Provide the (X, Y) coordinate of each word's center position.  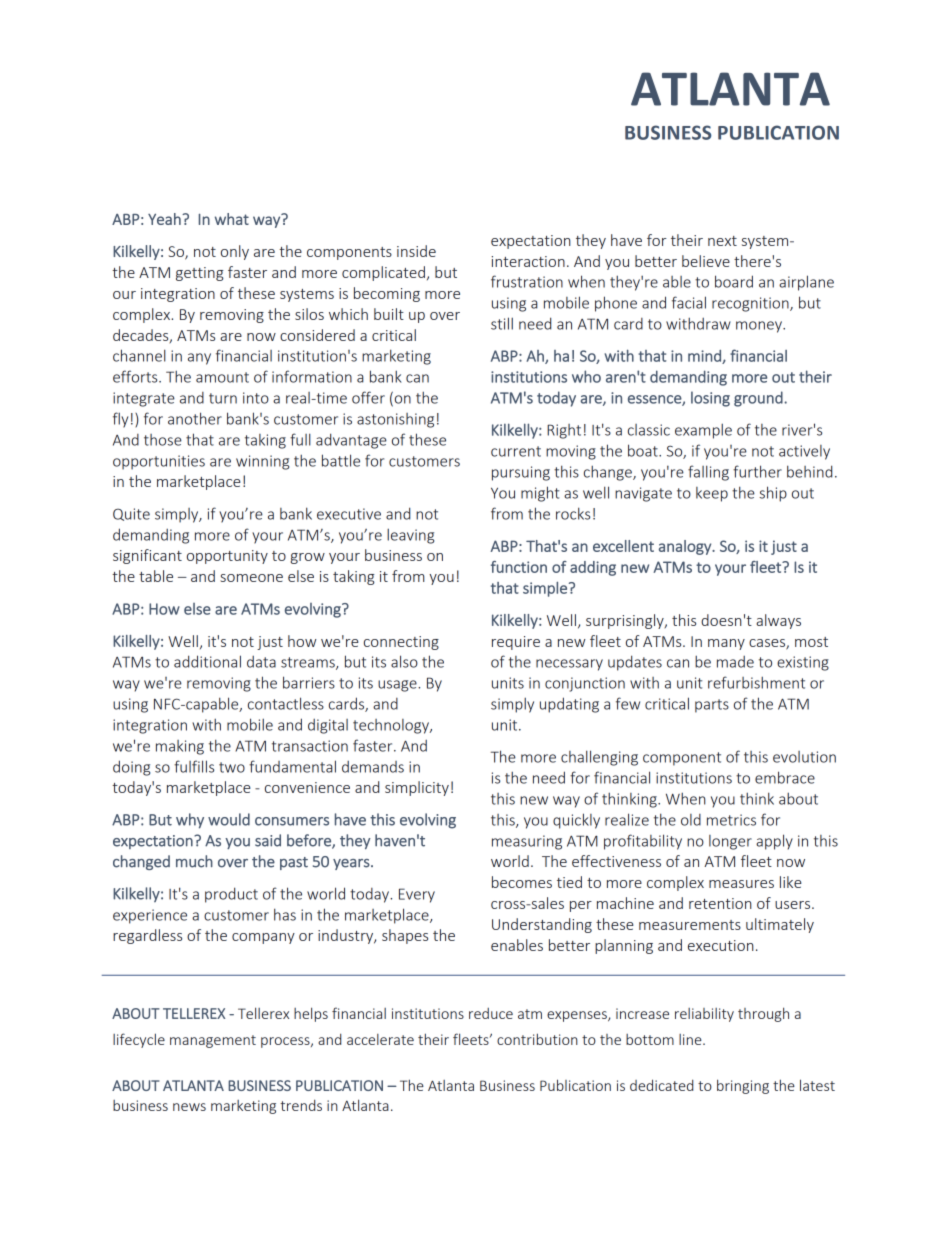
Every (417, 895)
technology (392, 726)
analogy (686, 547)
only (235, 252)
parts (712, 706)
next (722, 241)
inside (416, 251)
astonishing (395, 420)
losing (710, 399)
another (195, 418)
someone (251, 578)
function (519, 567)
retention (720, 903)
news (189, 1107)
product (231, 895)
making (180, 747)
